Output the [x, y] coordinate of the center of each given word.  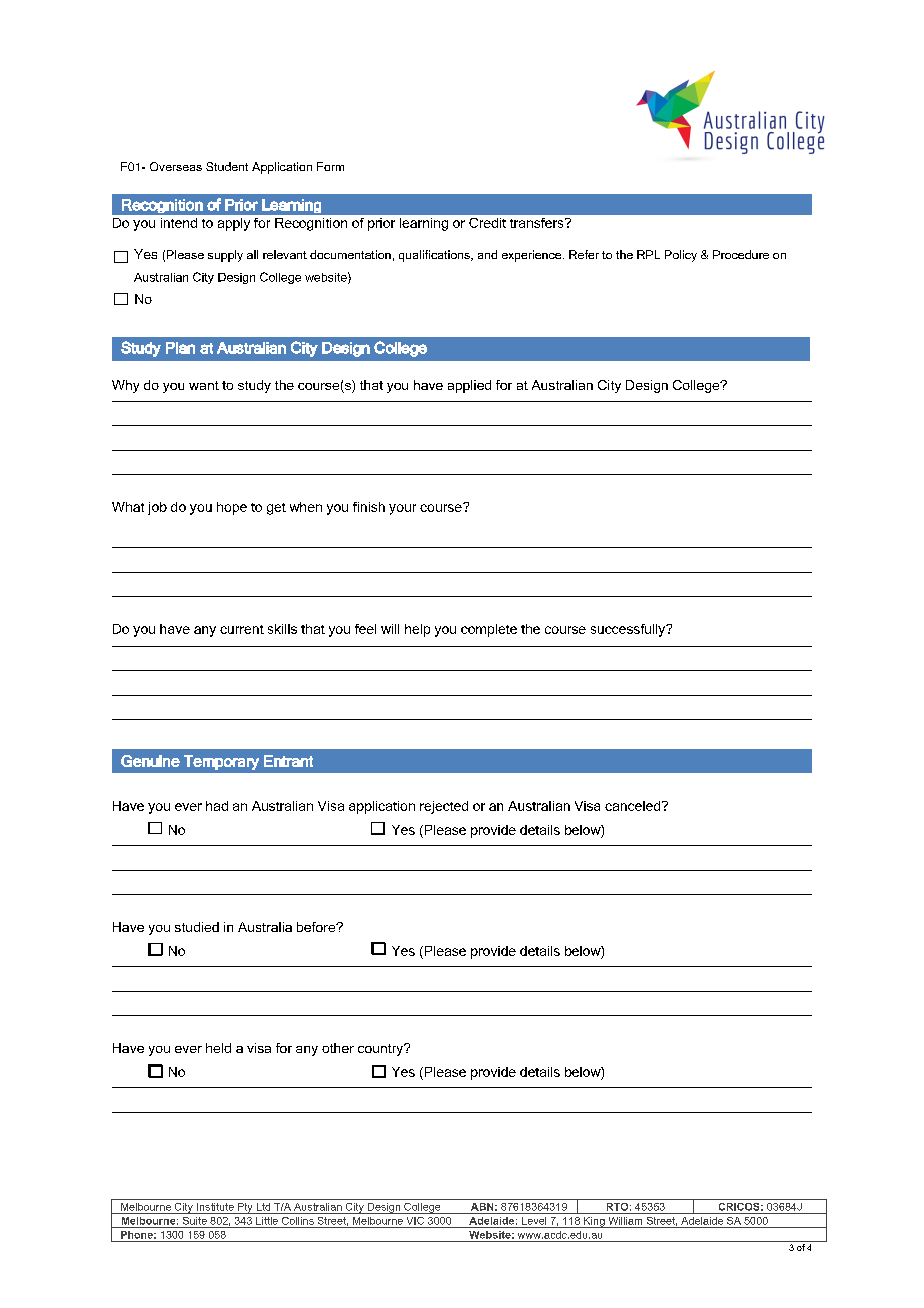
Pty [245, 1208]
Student [227, 166]
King [594, 1222]
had [217, 806]
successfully [629, 630]
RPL [648, 254]
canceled [634, 806]
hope [232, 508]
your [402, 509]
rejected [444, 807]
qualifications [435, 256]
